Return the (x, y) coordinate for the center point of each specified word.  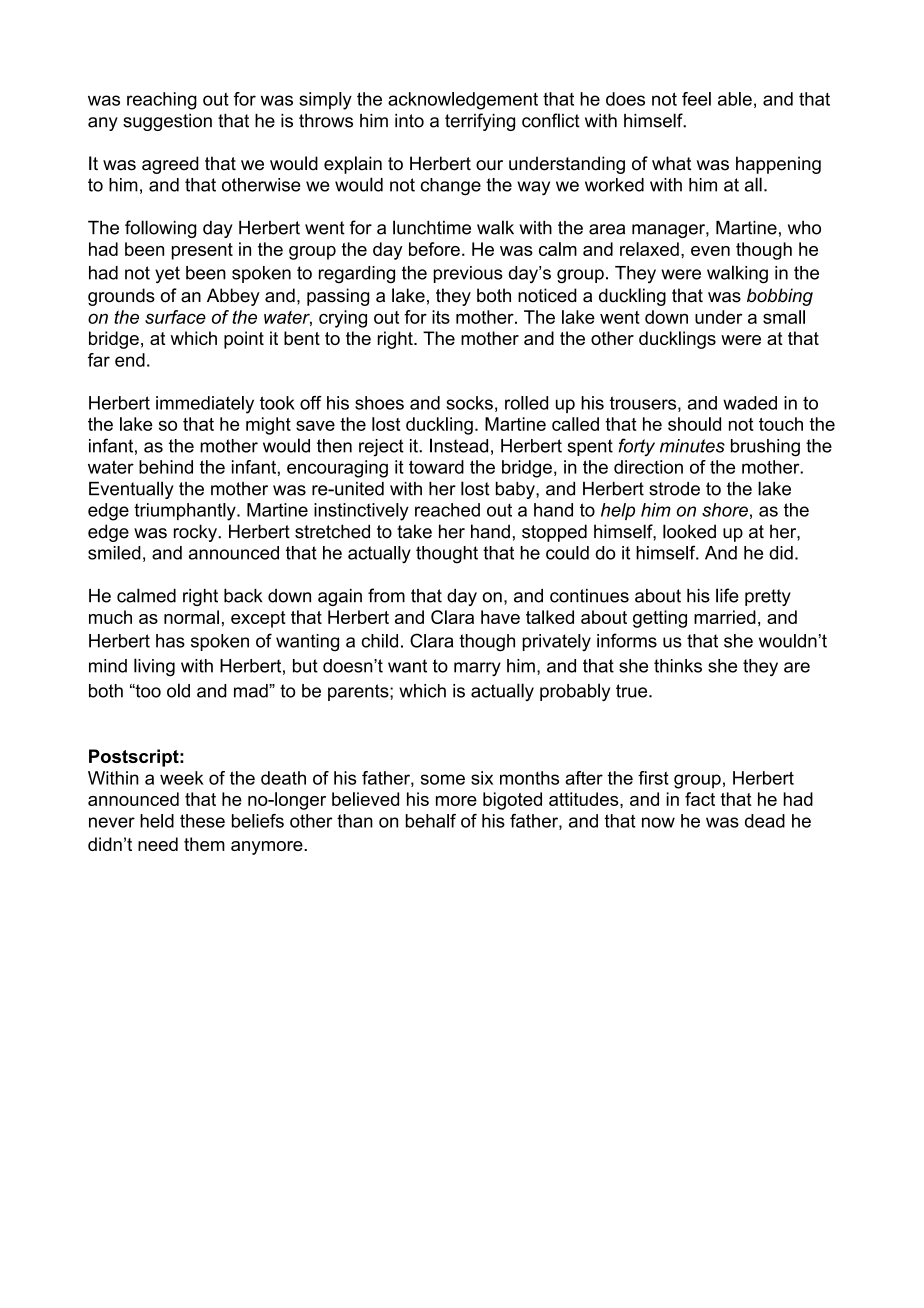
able (735, 99)
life (727, 595)
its (441, 317)
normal (191, 617)
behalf (431, 821)
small (784, 317)
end (130, 360)
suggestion (167, 122)
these (202, 821)
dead (765, 821)
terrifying (480, 122)
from (386, 595)
